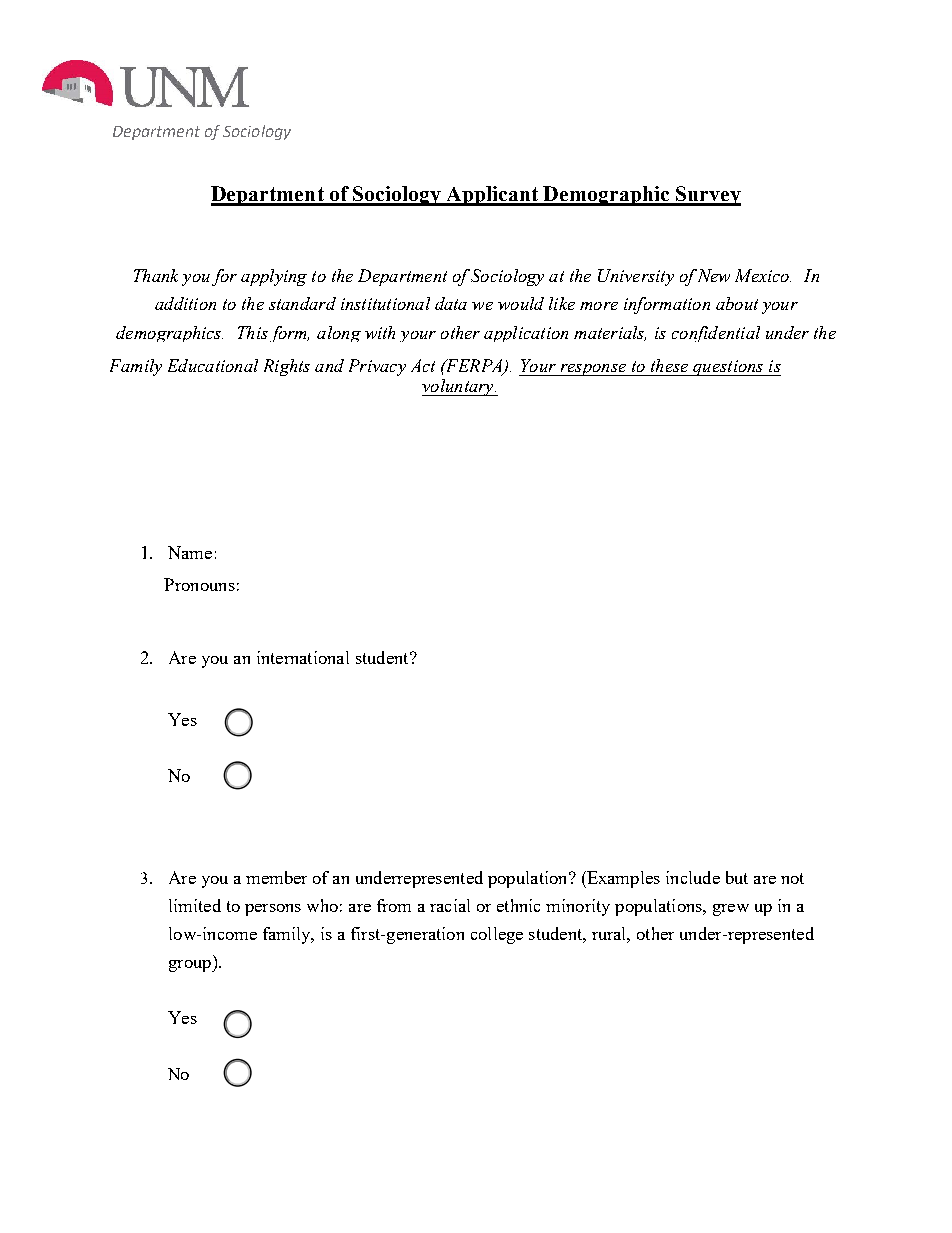  Describe the element at coordinates (191, 966) in the screenshot. I see `group` at that location.
